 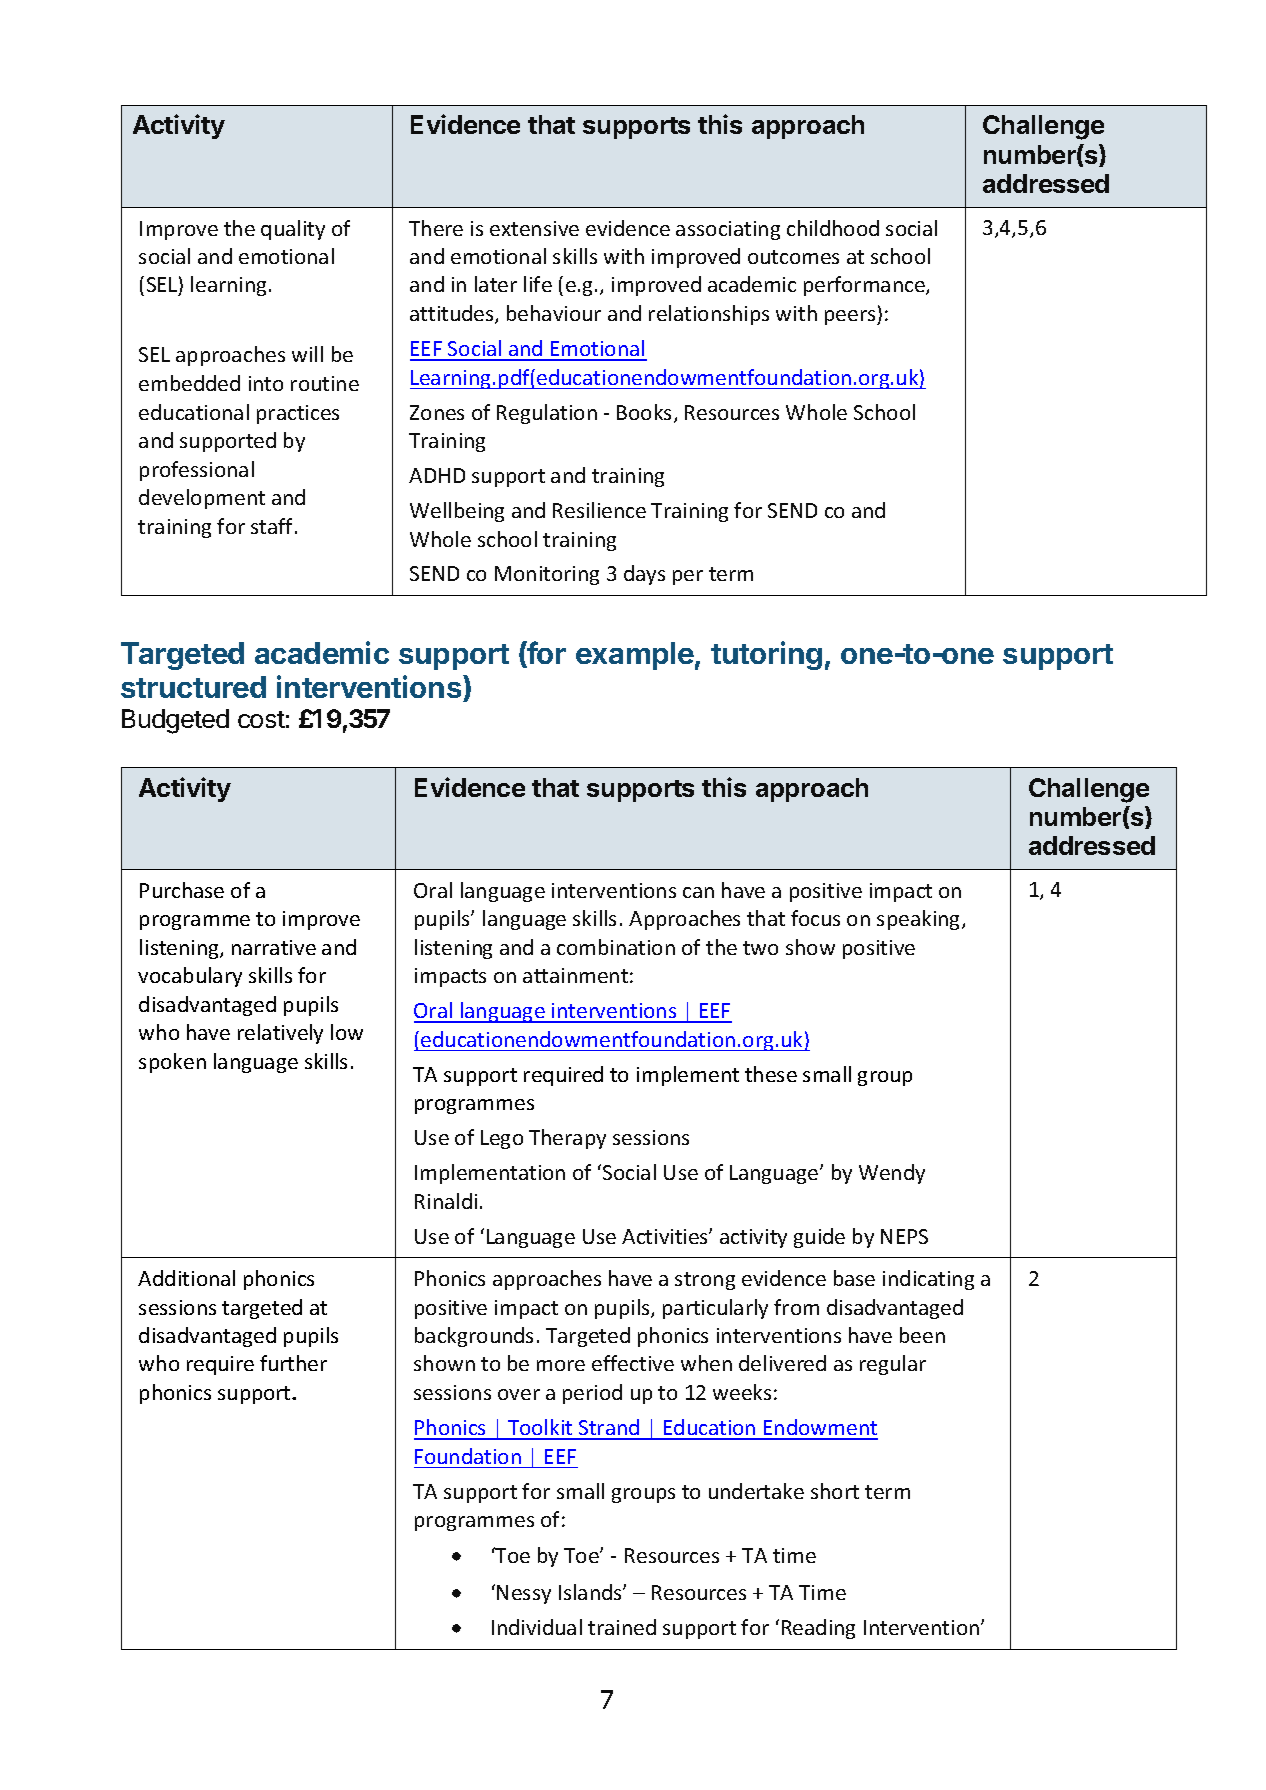 I want to click on further, so click(x=293, y=1363).
